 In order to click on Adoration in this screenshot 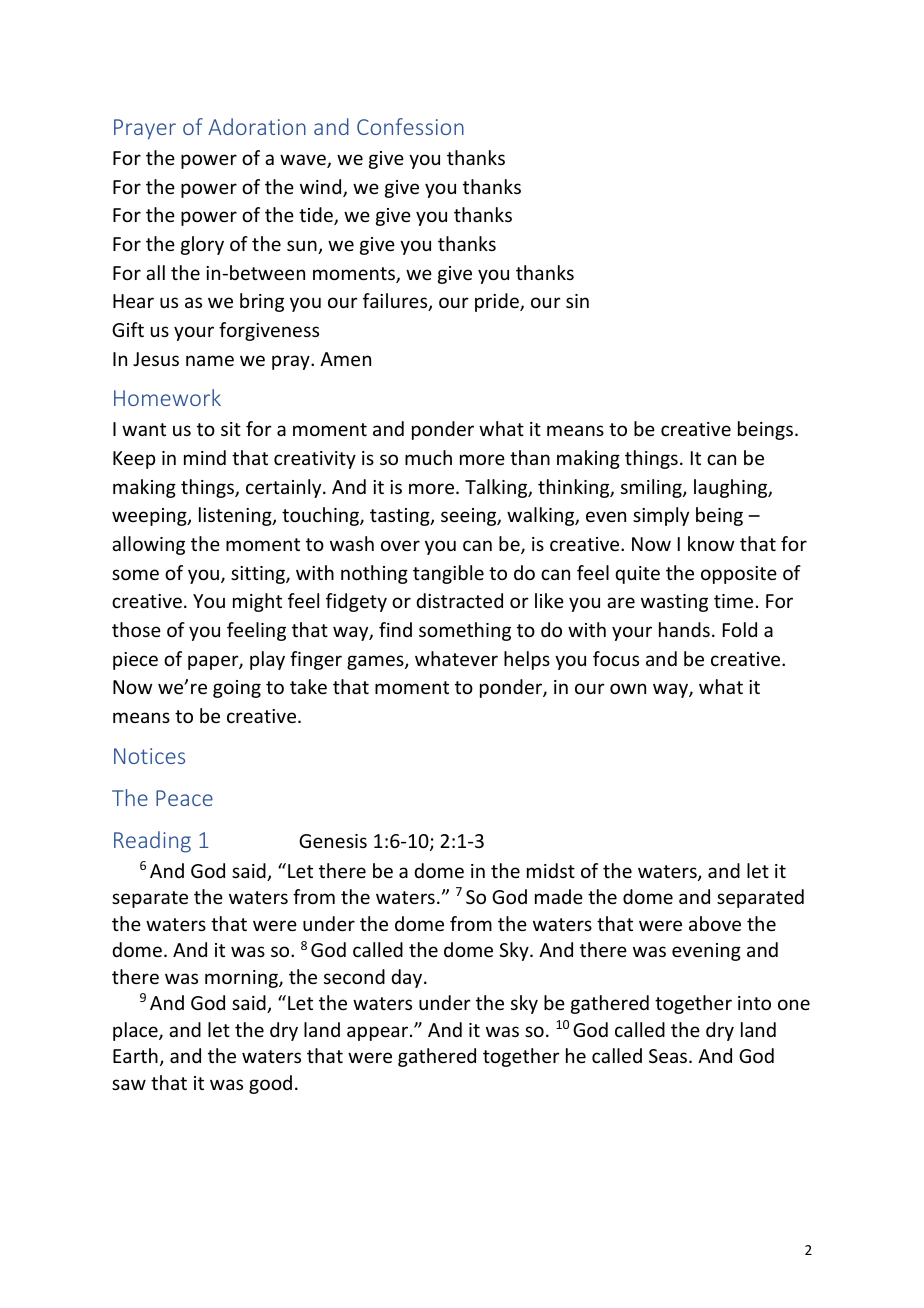, I will do `click(257, 126)`.
